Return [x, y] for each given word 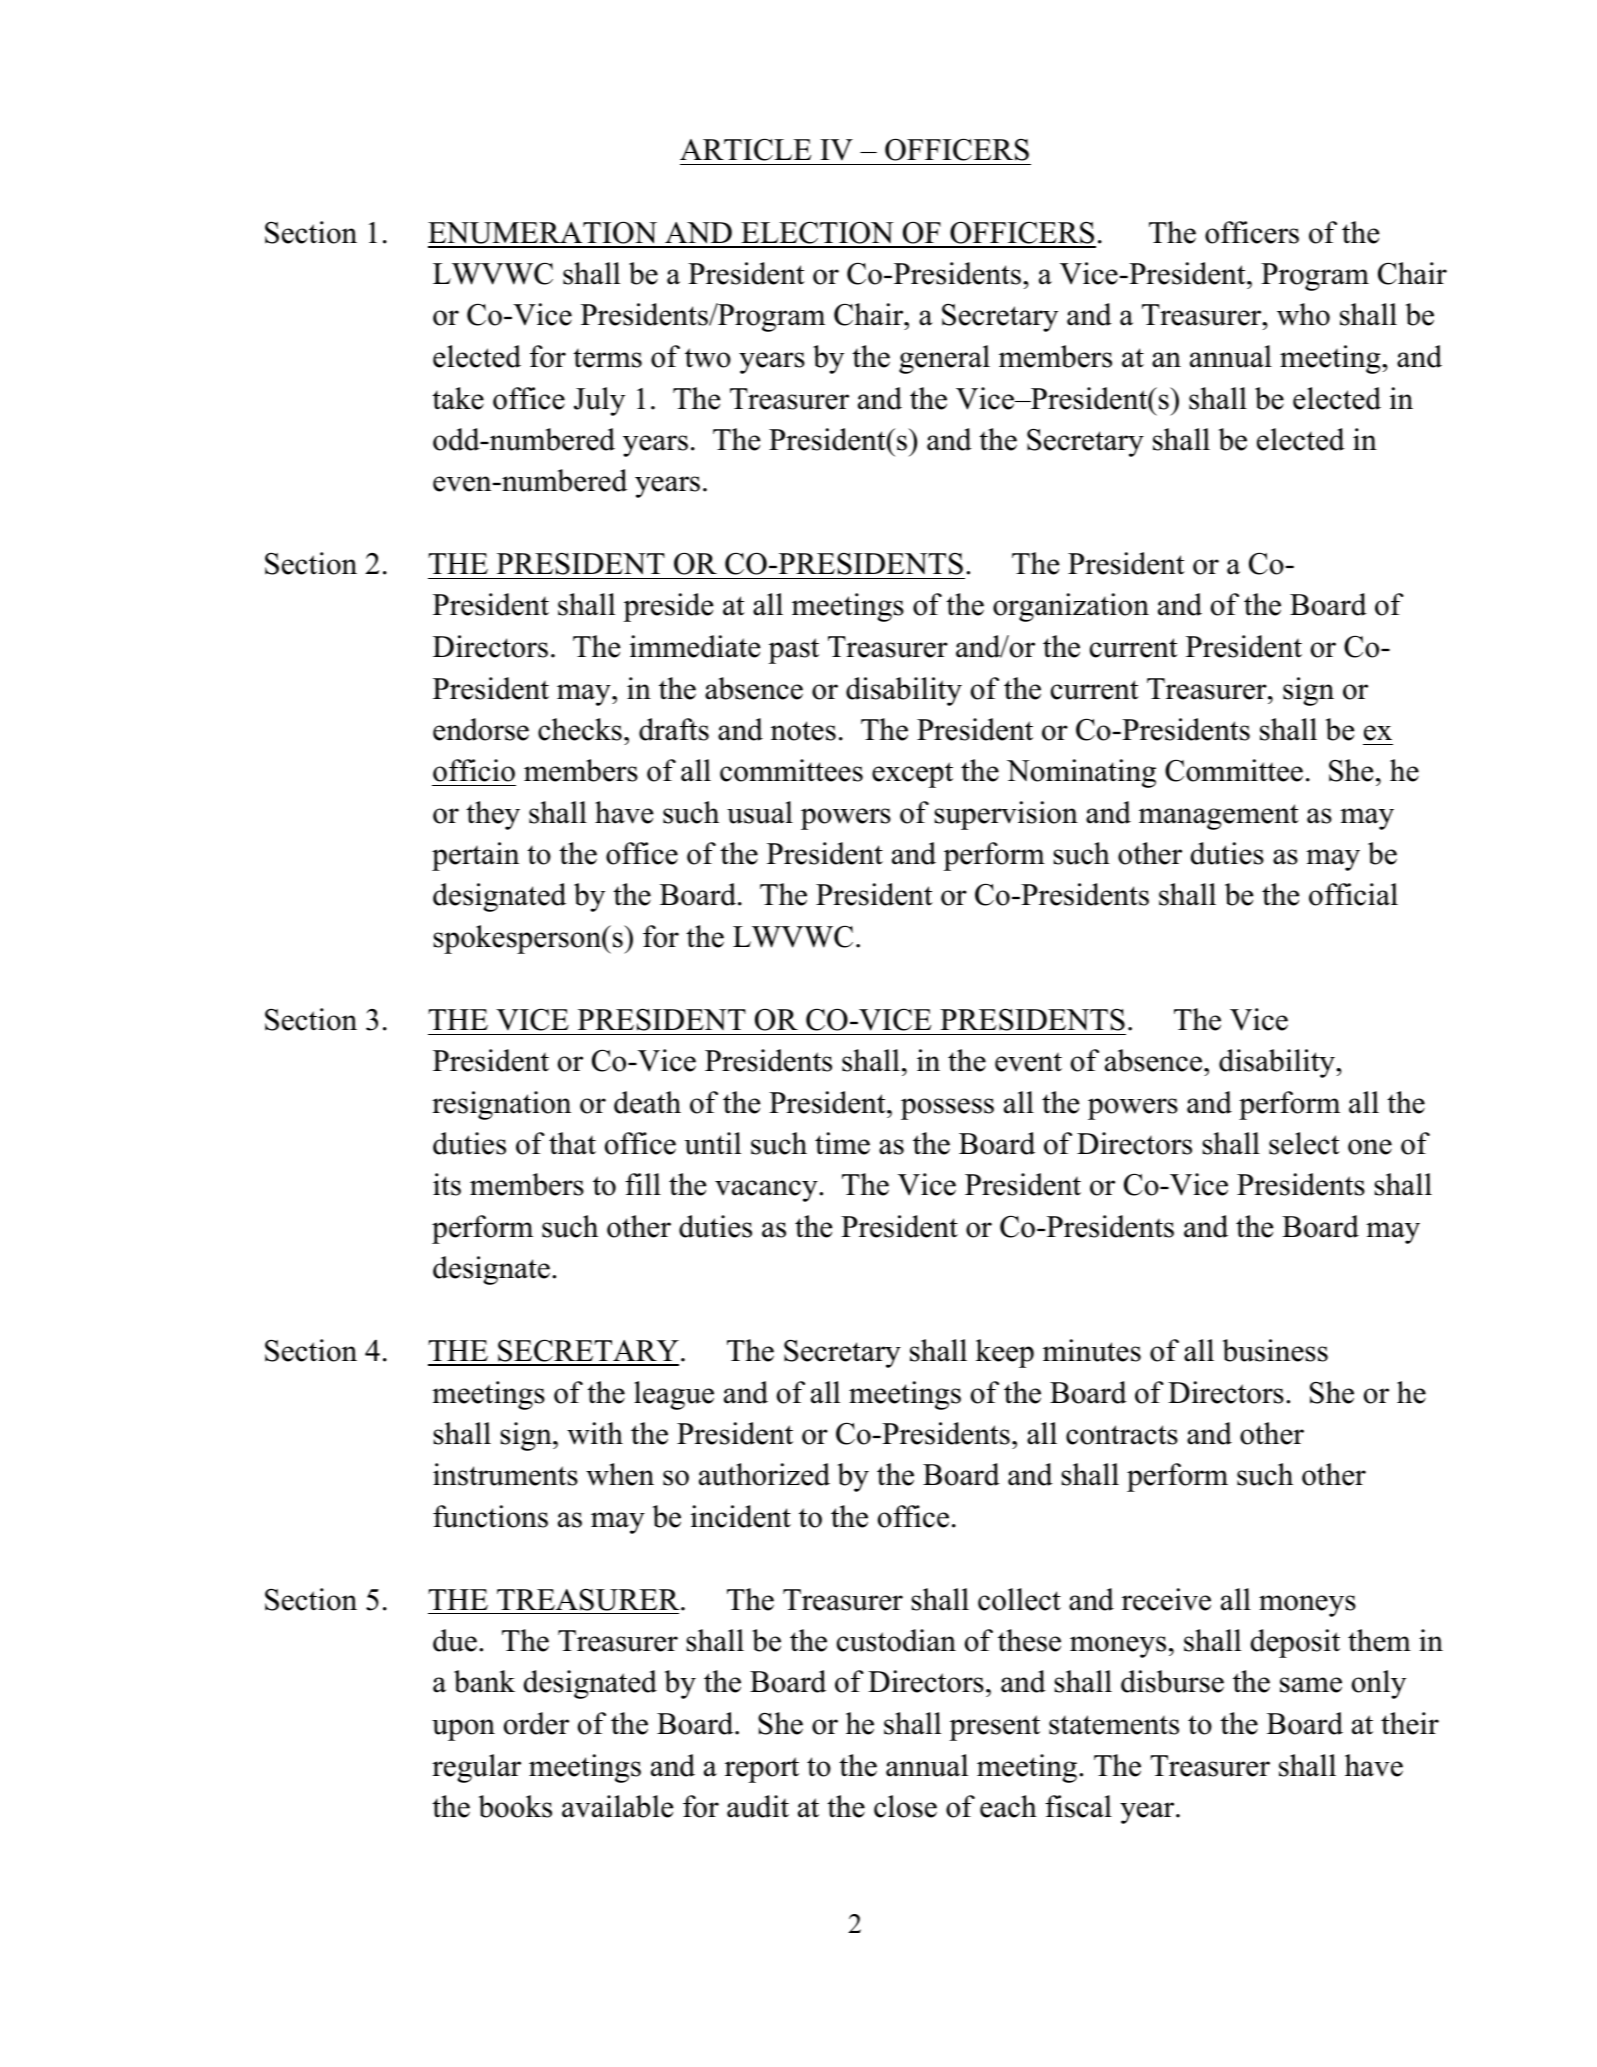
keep [1005, 1353]
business [1275, 1350]
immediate [695, 646]
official [1353, 894]
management [1219, 817]
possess [947, 1109]
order [536, 1723]
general [944, 359]
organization [1071, 607]
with [595, 1433]
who [1303, 314]
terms [607, 358]
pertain [475, 856]
